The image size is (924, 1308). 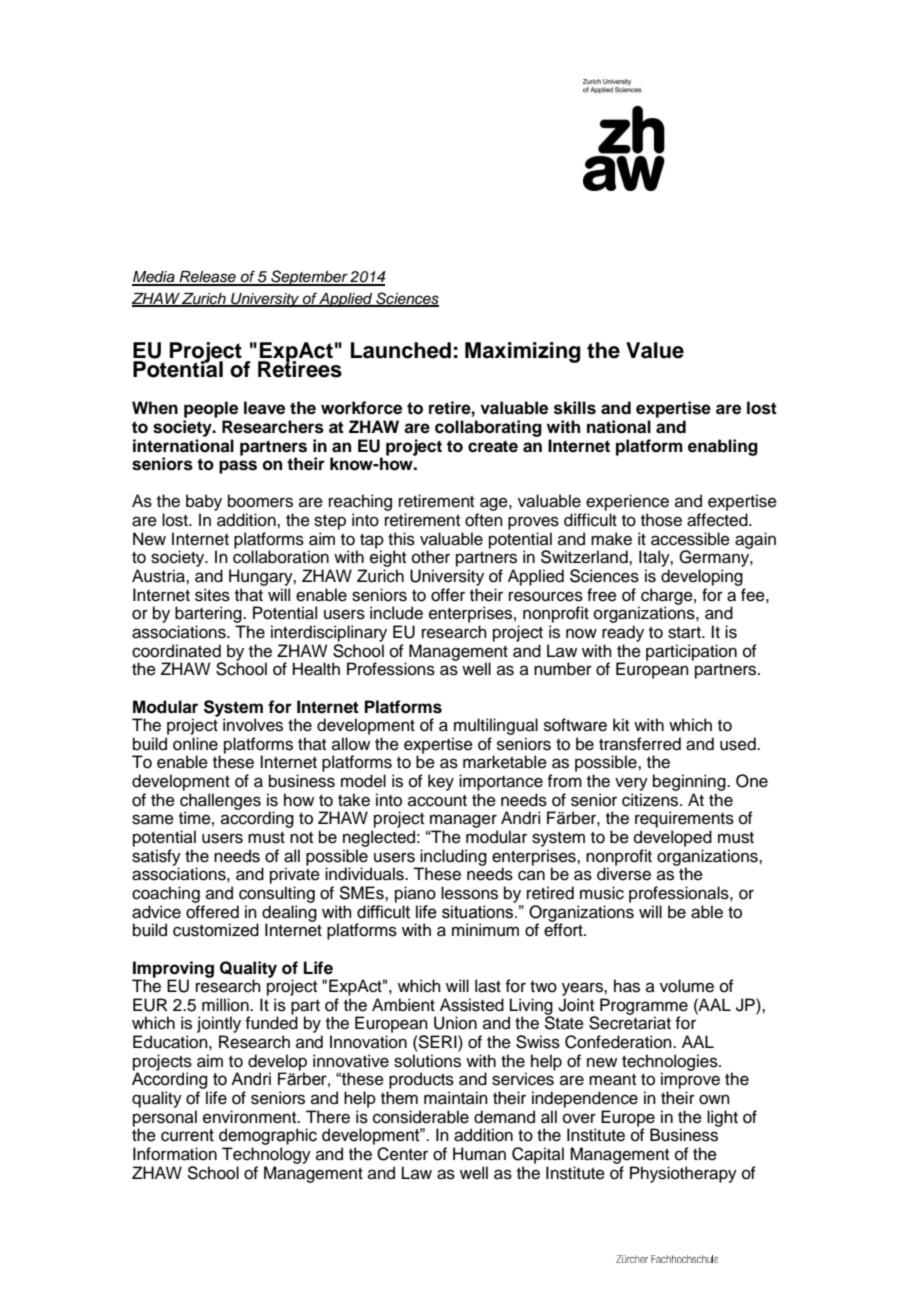 What do you see at coordinates (437, 801) in the image?
I see `account` at bounding box center [437, 801].
